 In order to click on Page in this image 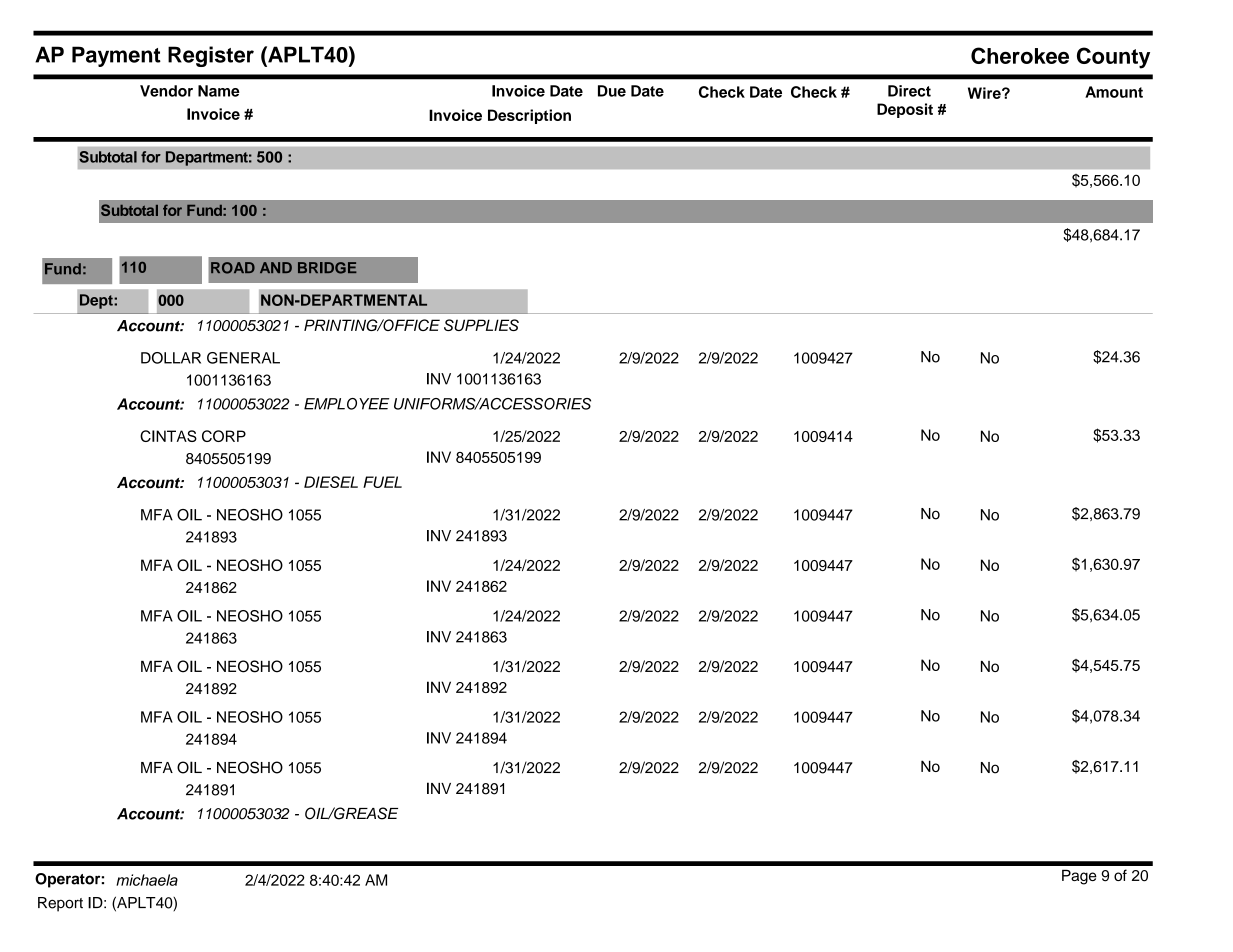, I will do `click(1079, 877)`.
